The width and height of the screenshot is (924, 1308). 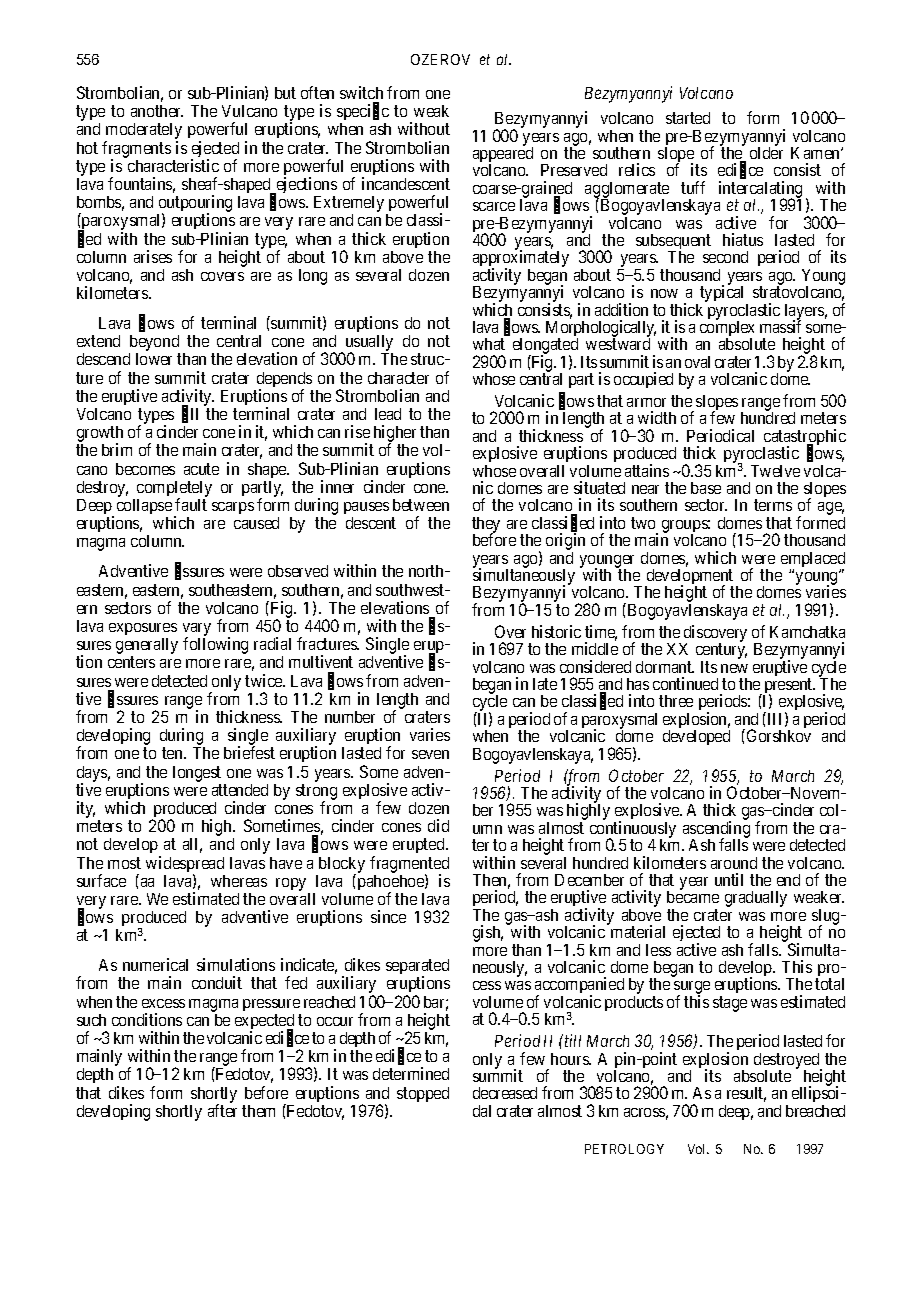 I want to click on another, so click(x=157, y=111).
